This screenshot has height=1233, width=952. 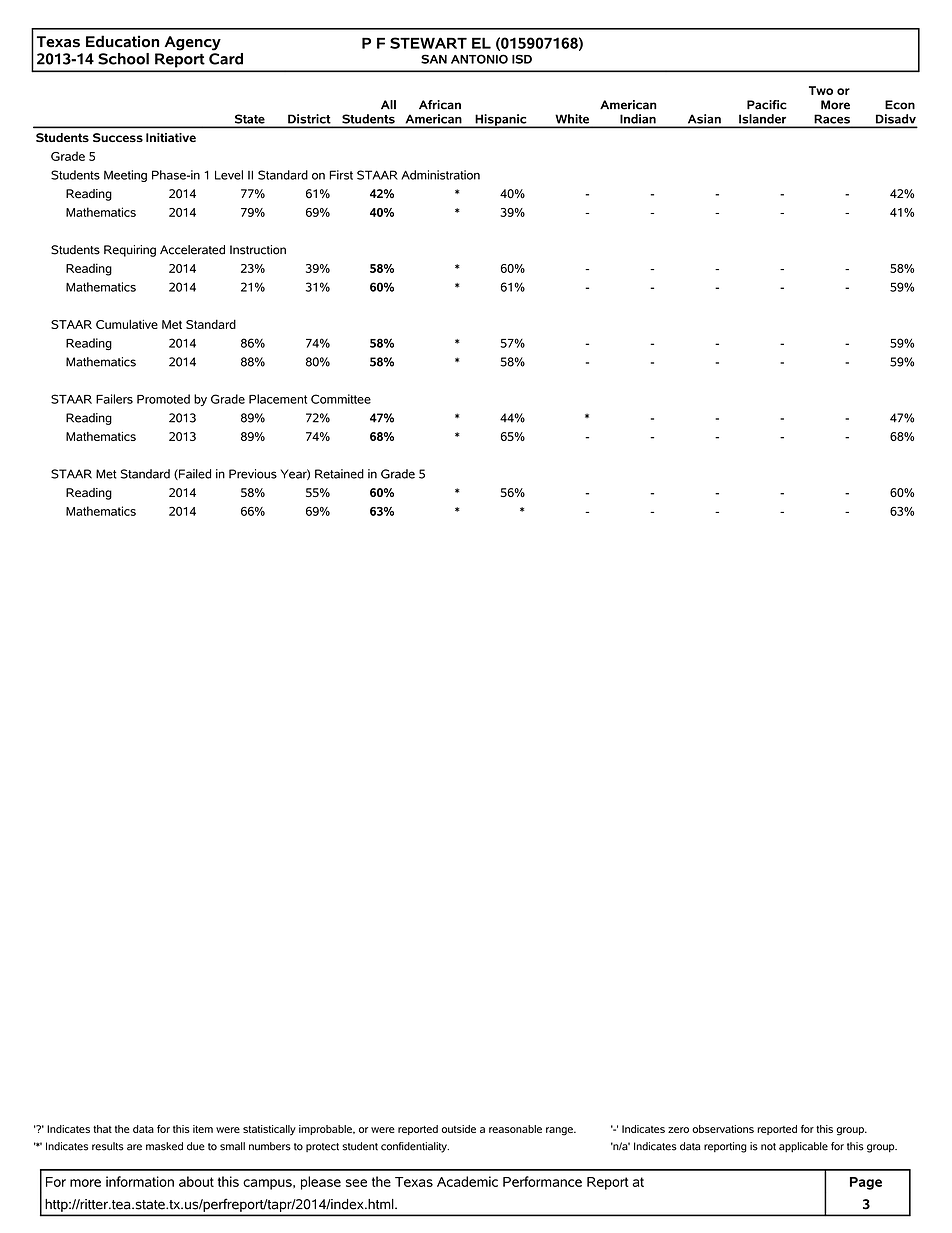 I want to click on reasonable, so click(x=515, y=1129).
